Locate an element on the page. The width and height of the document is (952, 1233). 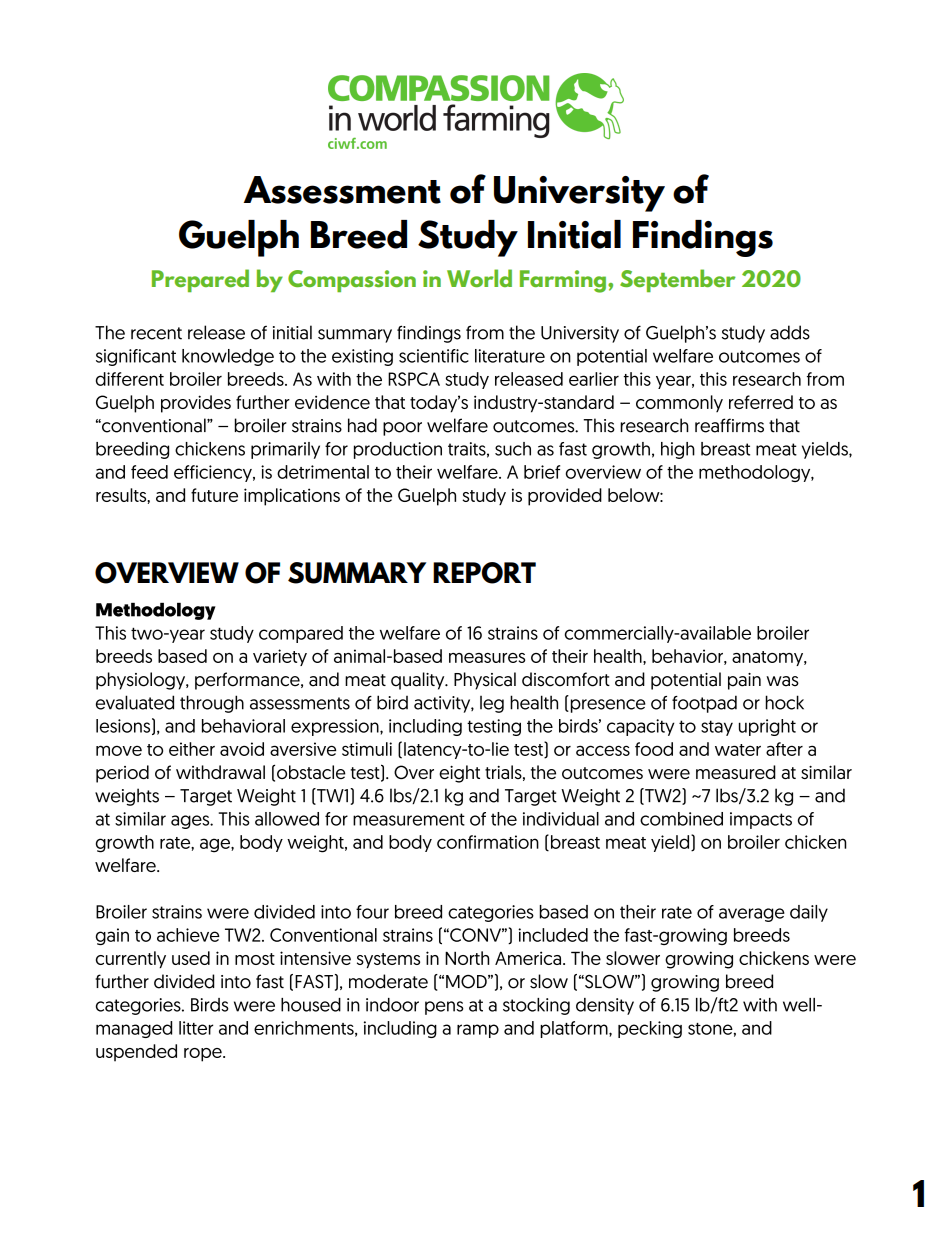
September is located at coordinates (678, 280).
